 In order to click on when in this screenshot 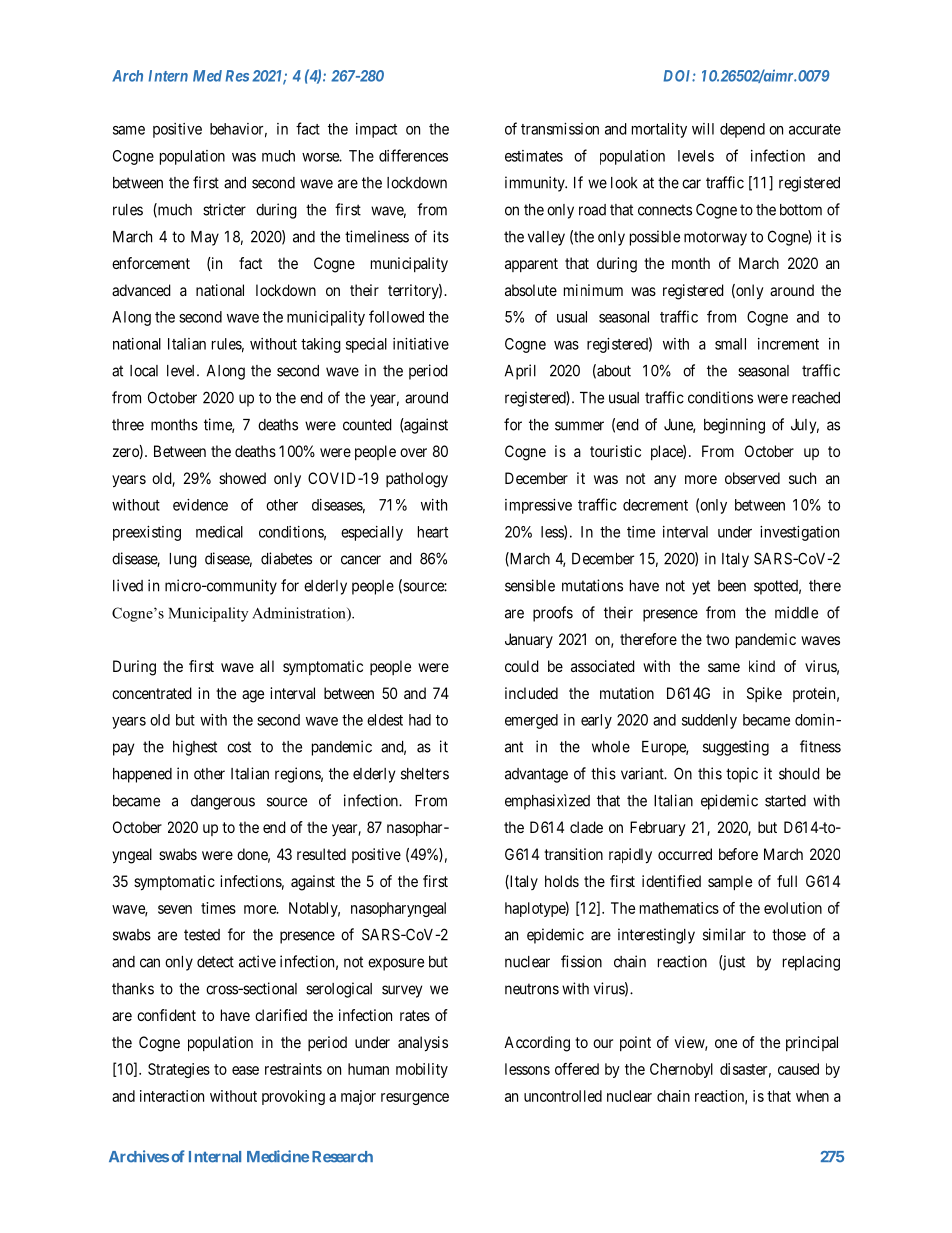, I will do `click(812, 1096)`.
